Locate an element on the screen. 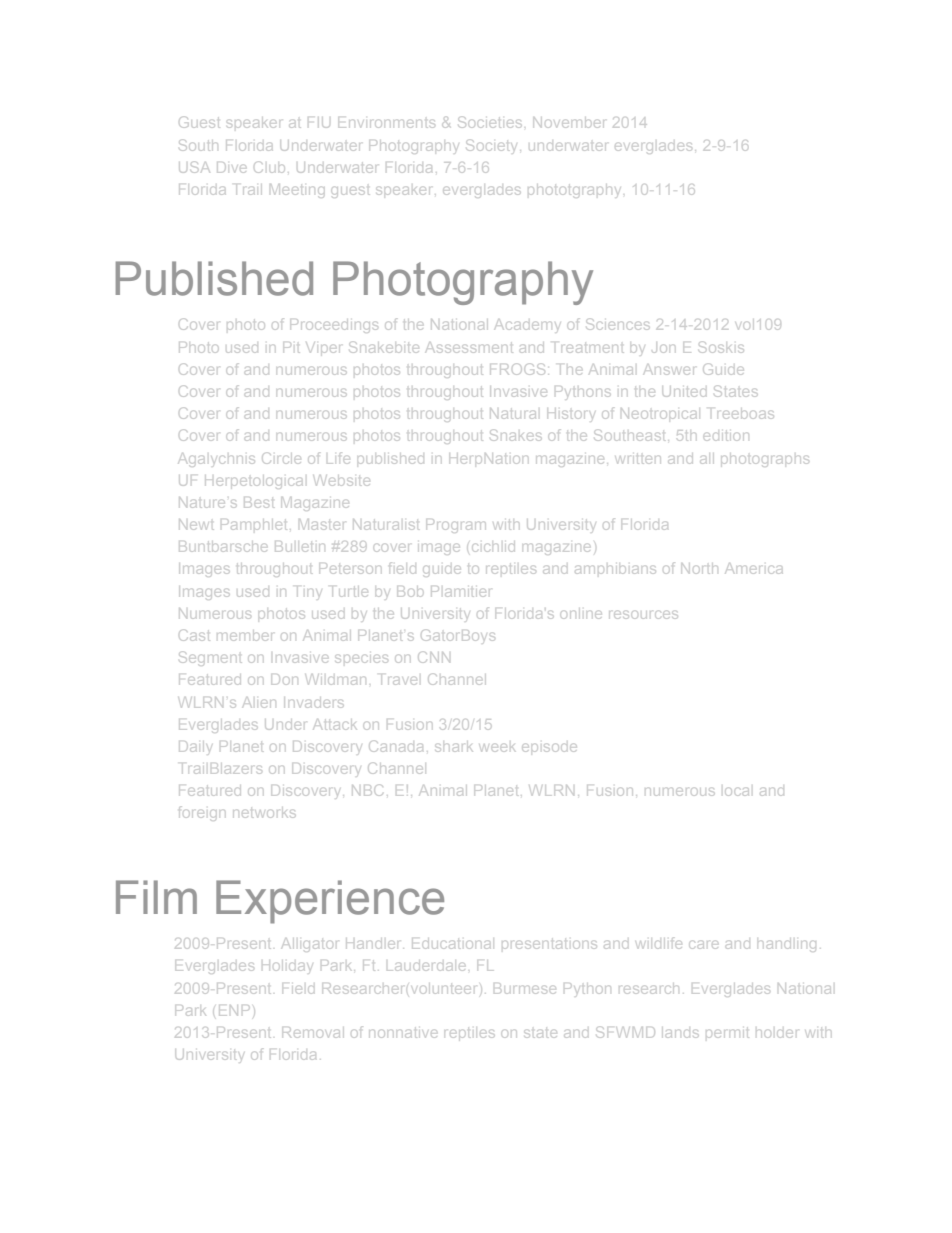  Circle is located at coordinates (281, 458).
